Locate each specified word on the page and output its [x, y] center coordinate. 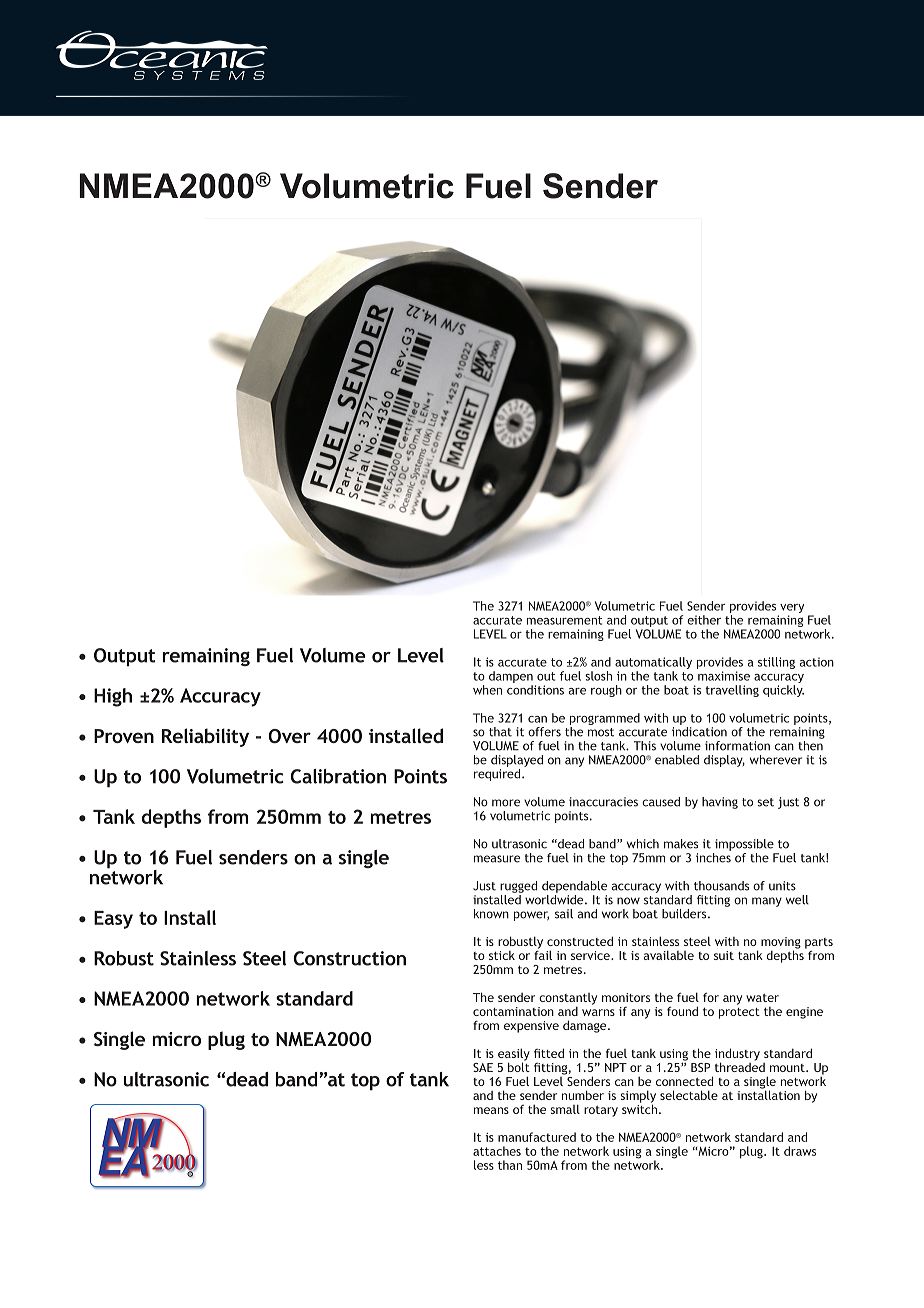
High [113, 697]
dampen [511, 677]
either [704, 620]
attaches [497, 1151]
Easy [113, 920]
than [510, 1165]
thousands [721, 886]
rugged [518, 887]
